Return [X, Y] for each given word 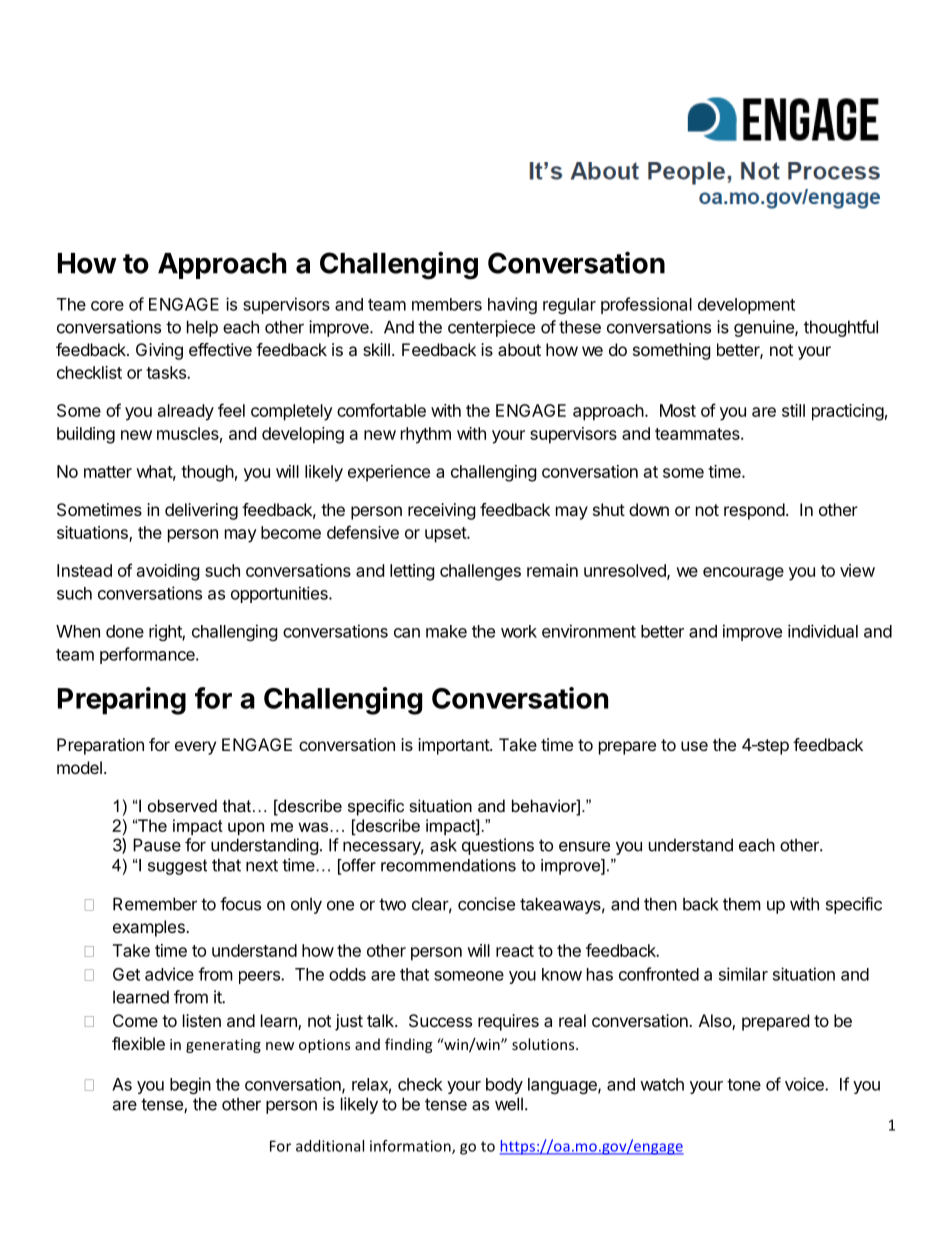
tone [744, 1085]
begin [190, 1085]
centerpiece [491, 328]
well [509, 1104]
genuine [765, 328]
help [202, 328]
